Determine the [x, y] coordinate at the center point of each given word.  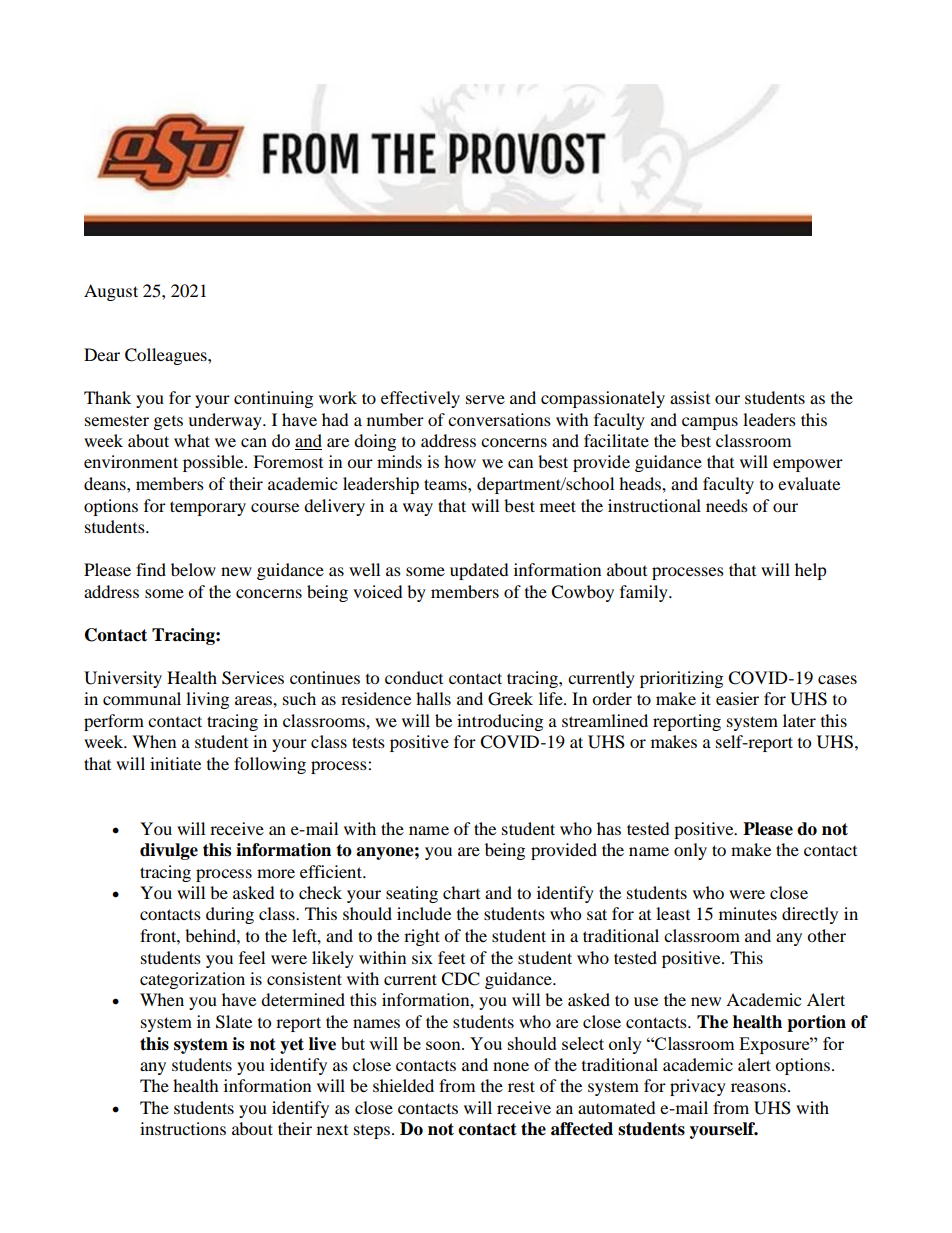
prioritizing [681, 679]
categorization [192, 980]
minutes [748, 913]
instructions [183, 1128]
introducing [500, 722]
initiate [175, 763]
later [799, 720]
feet [451, 957]
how [460, 461]
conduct [414, 677]
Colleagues [167, 356]
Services [253, 678]
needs [727, 505]
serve [485, 399]
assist [690, 397]
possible [214, 463]
